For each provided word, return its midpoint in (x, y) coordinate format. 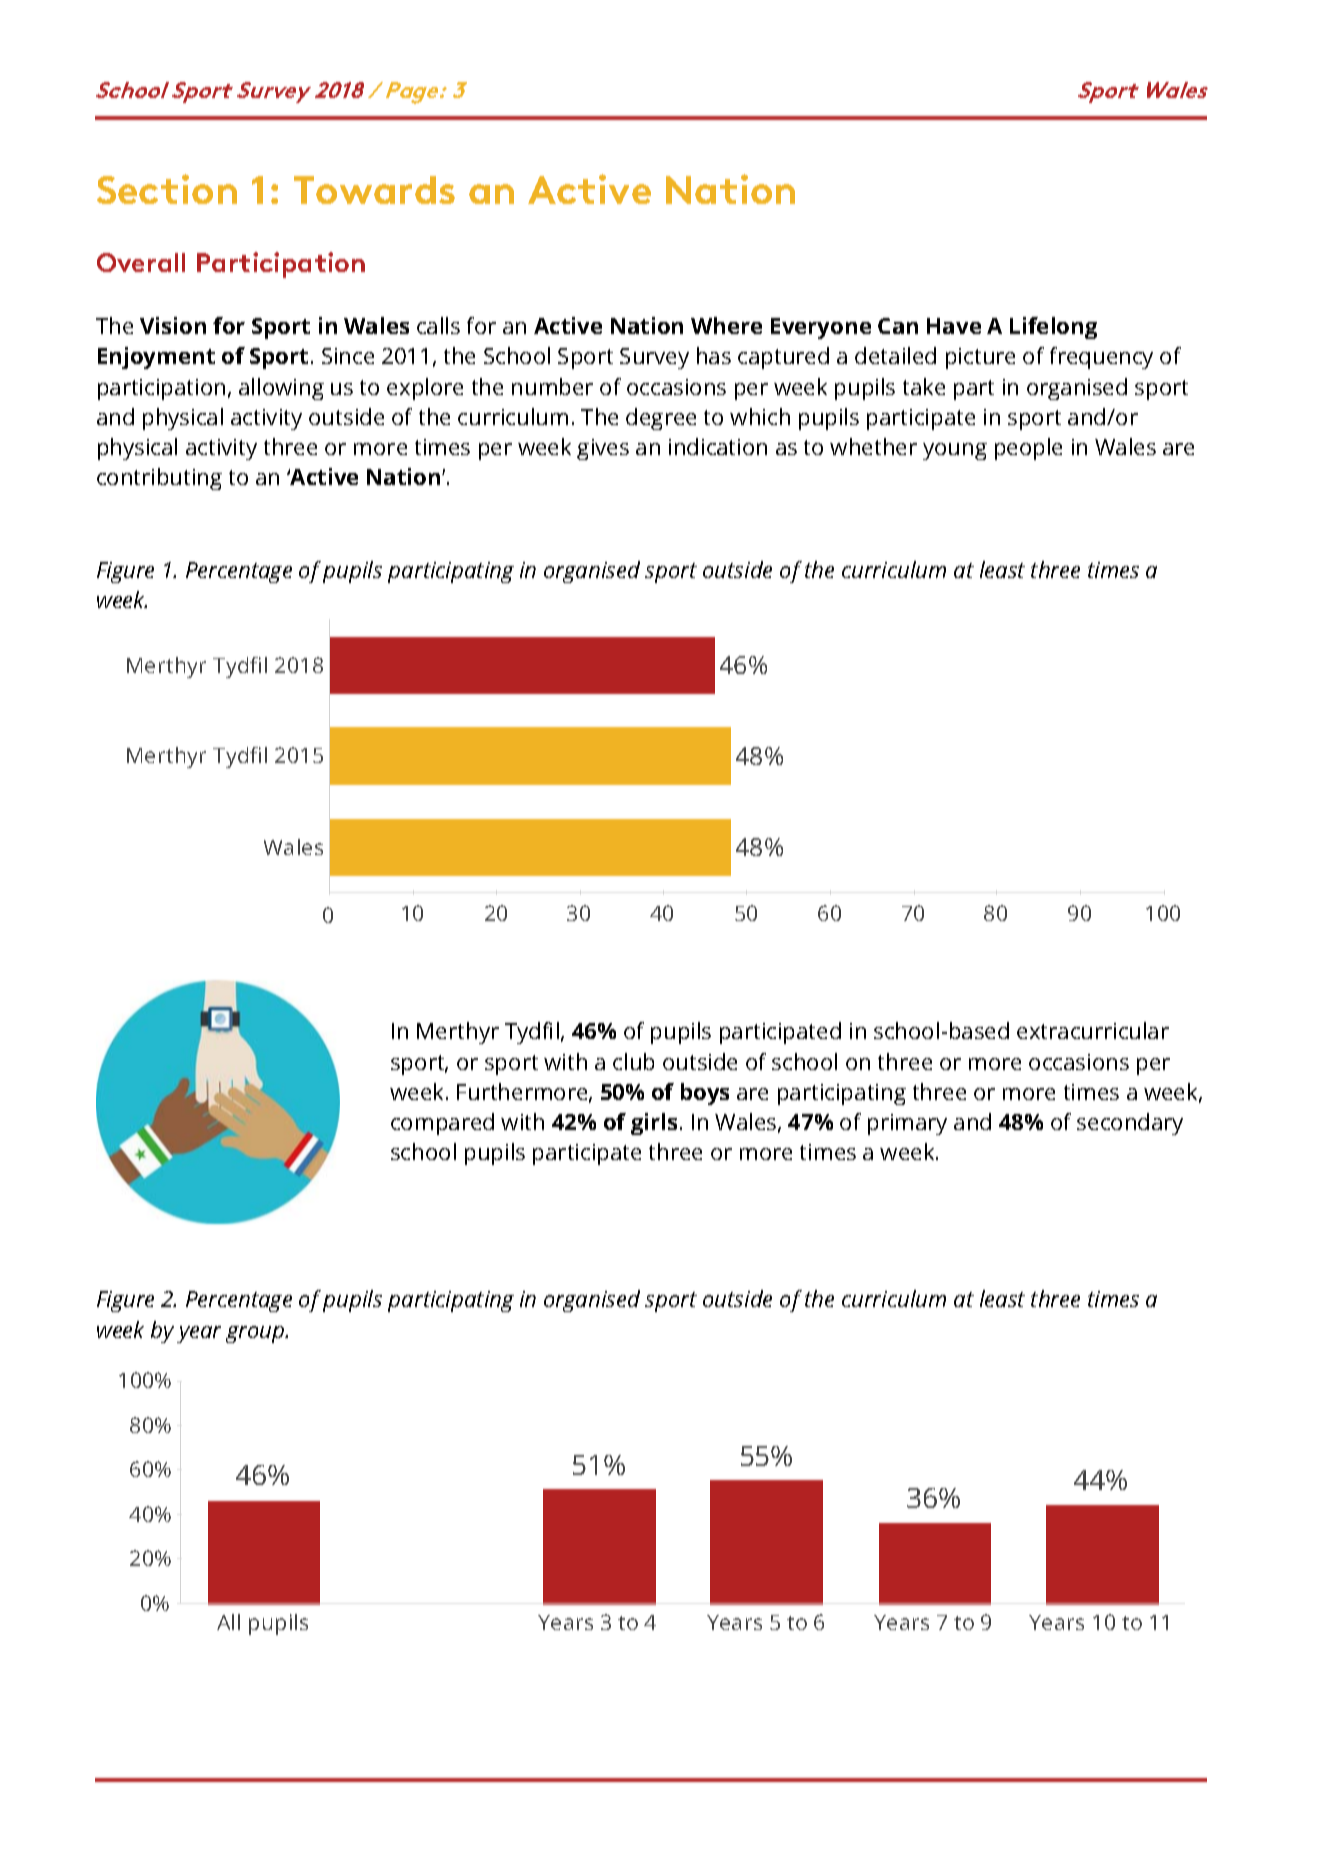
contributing (159, 479)
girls (654, 1124)
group (256, 1334)
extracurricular (1093, 1030)
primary (907, 1124)
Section (167, 189)
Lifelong (1053, 328)
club (633, 1061)
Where (726, 325)
